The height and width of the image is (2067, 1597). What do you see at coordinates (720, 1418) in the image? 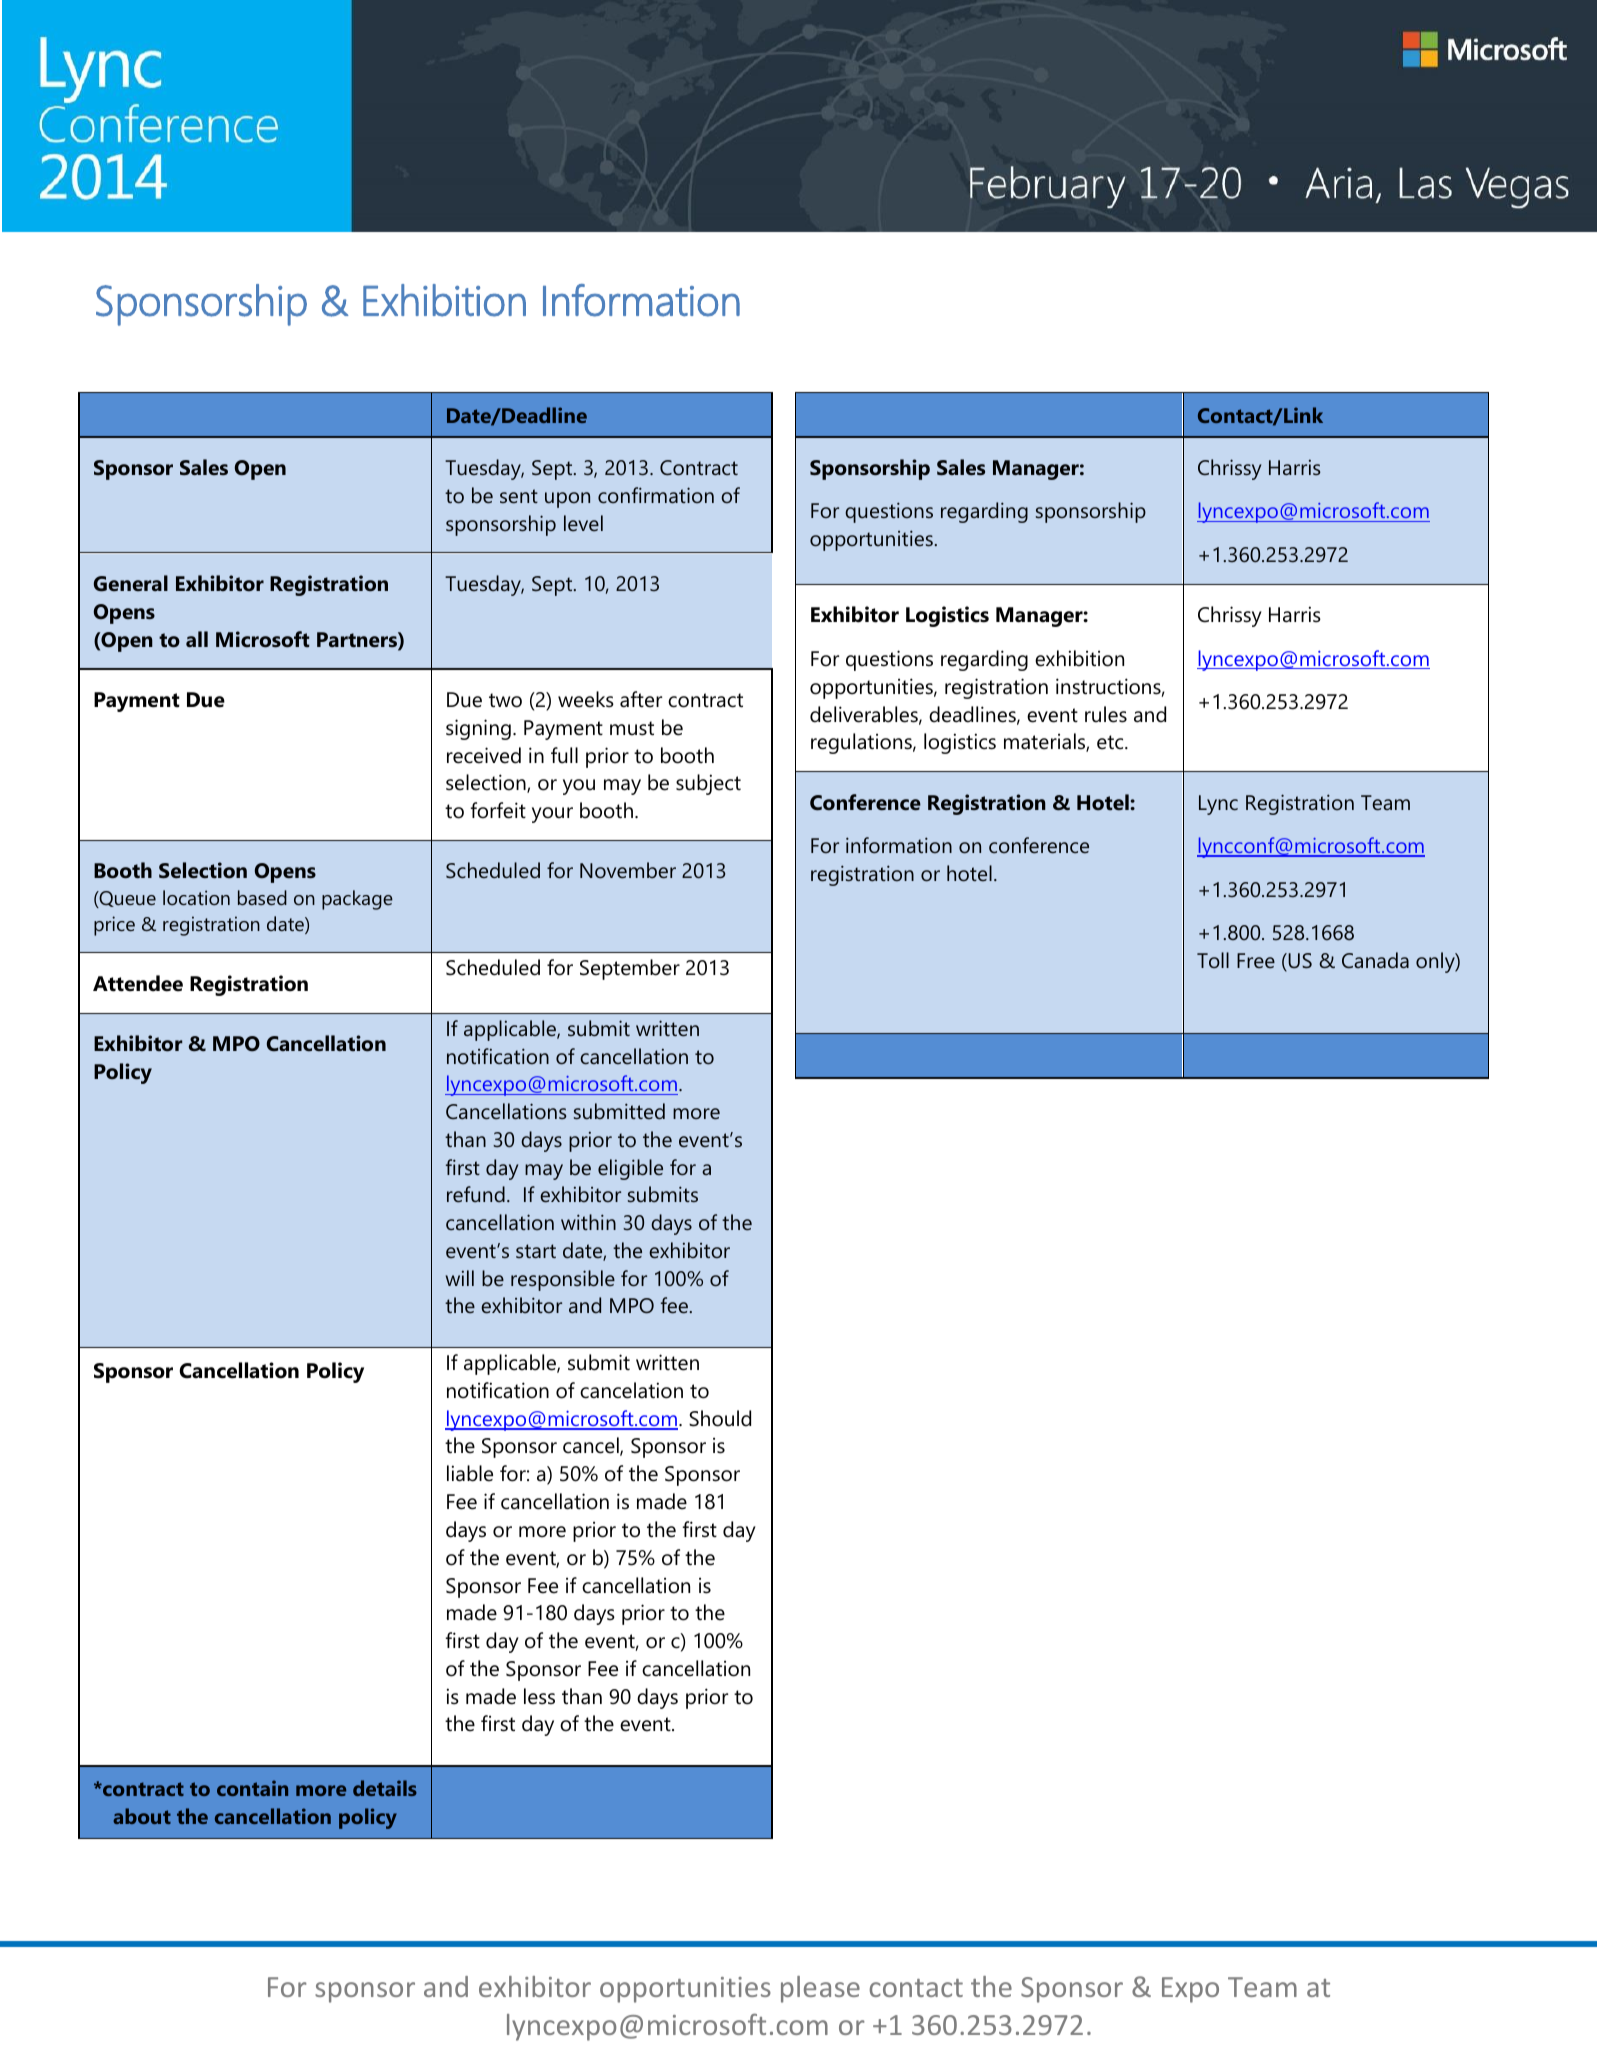
I see `Should` at bounding box center [720, 1418].
